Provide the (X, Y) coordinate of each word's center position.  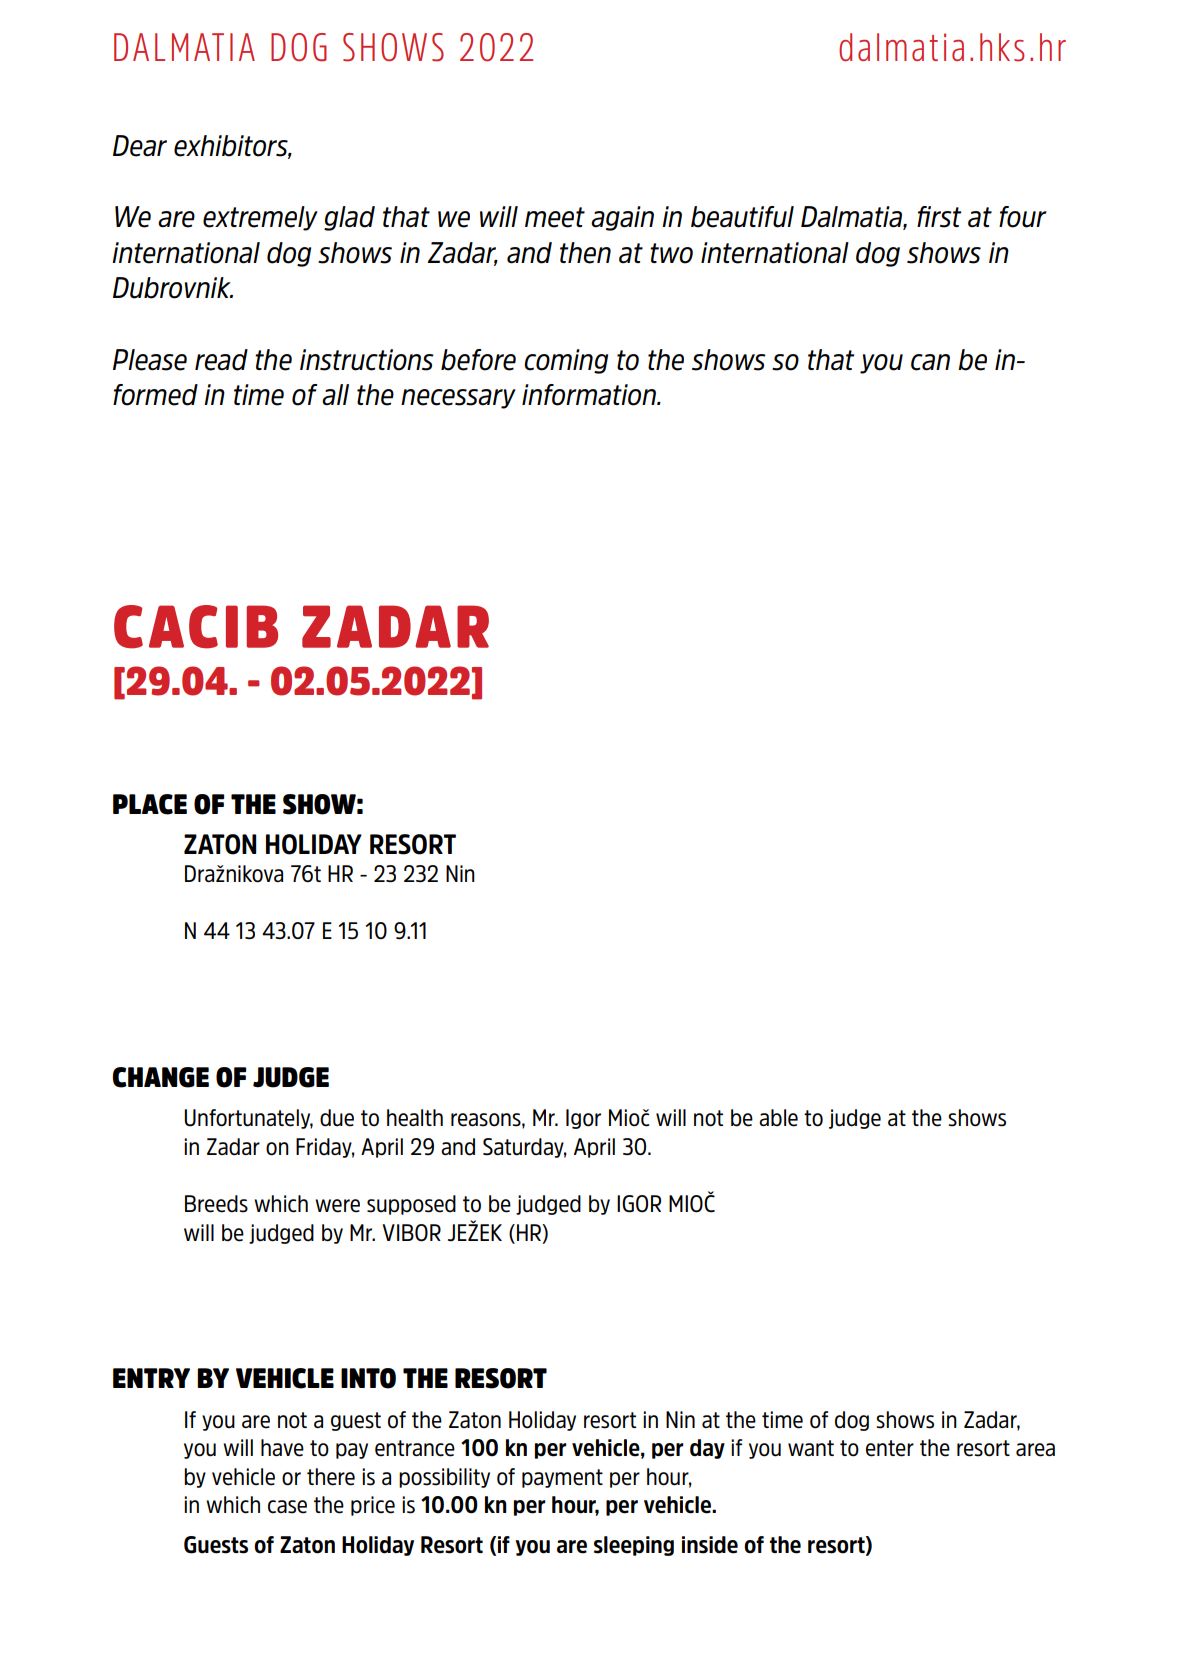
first (939, 217)
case (287, 1507)
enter (890, 1448)
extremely (260, 218)
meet (555, 217)
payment (562, 1478)
